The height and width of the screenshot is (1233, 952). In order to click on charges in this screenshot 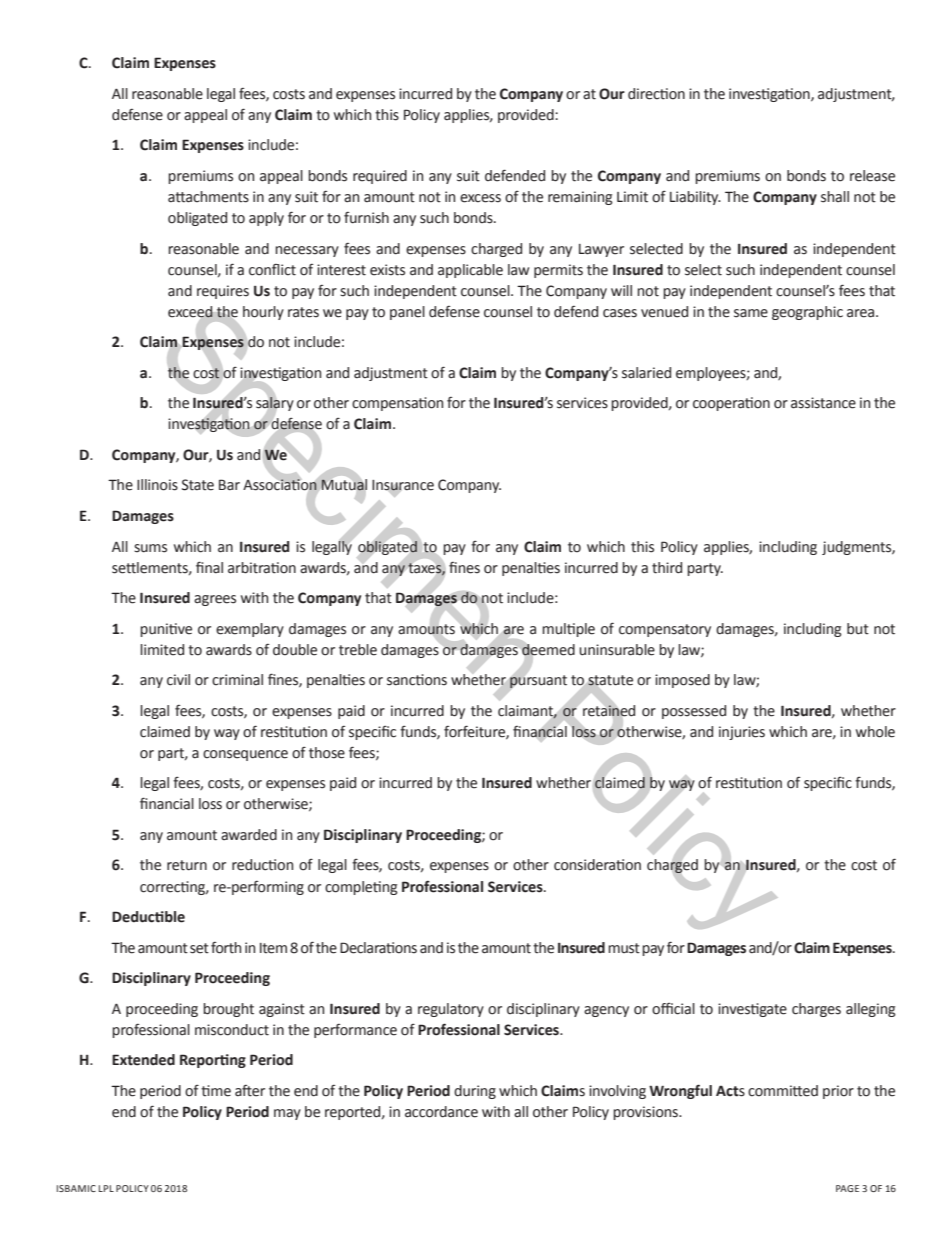, I will do `click(816, 1010)`.
